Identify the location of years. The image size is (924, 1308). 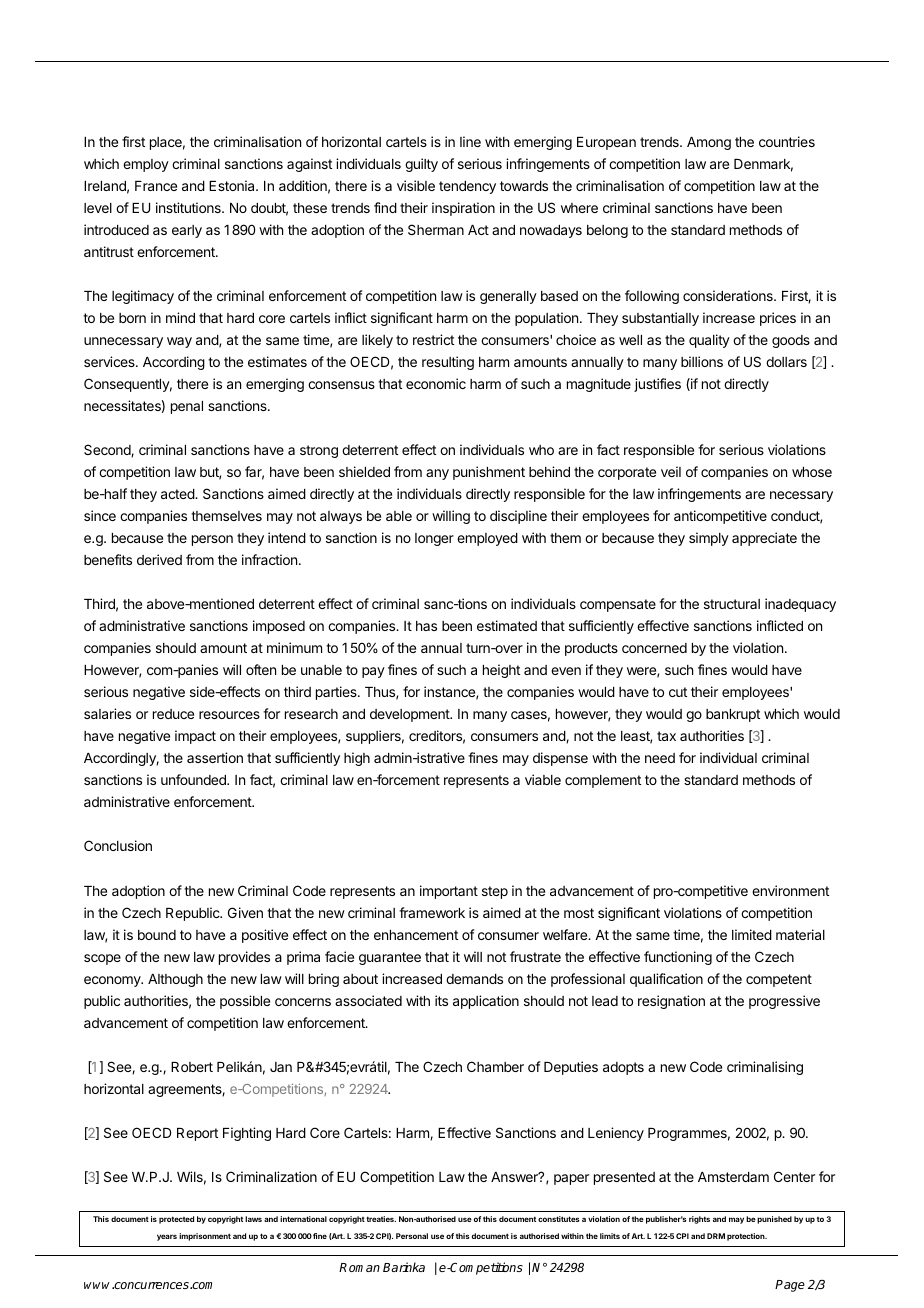
(167, 1237).
